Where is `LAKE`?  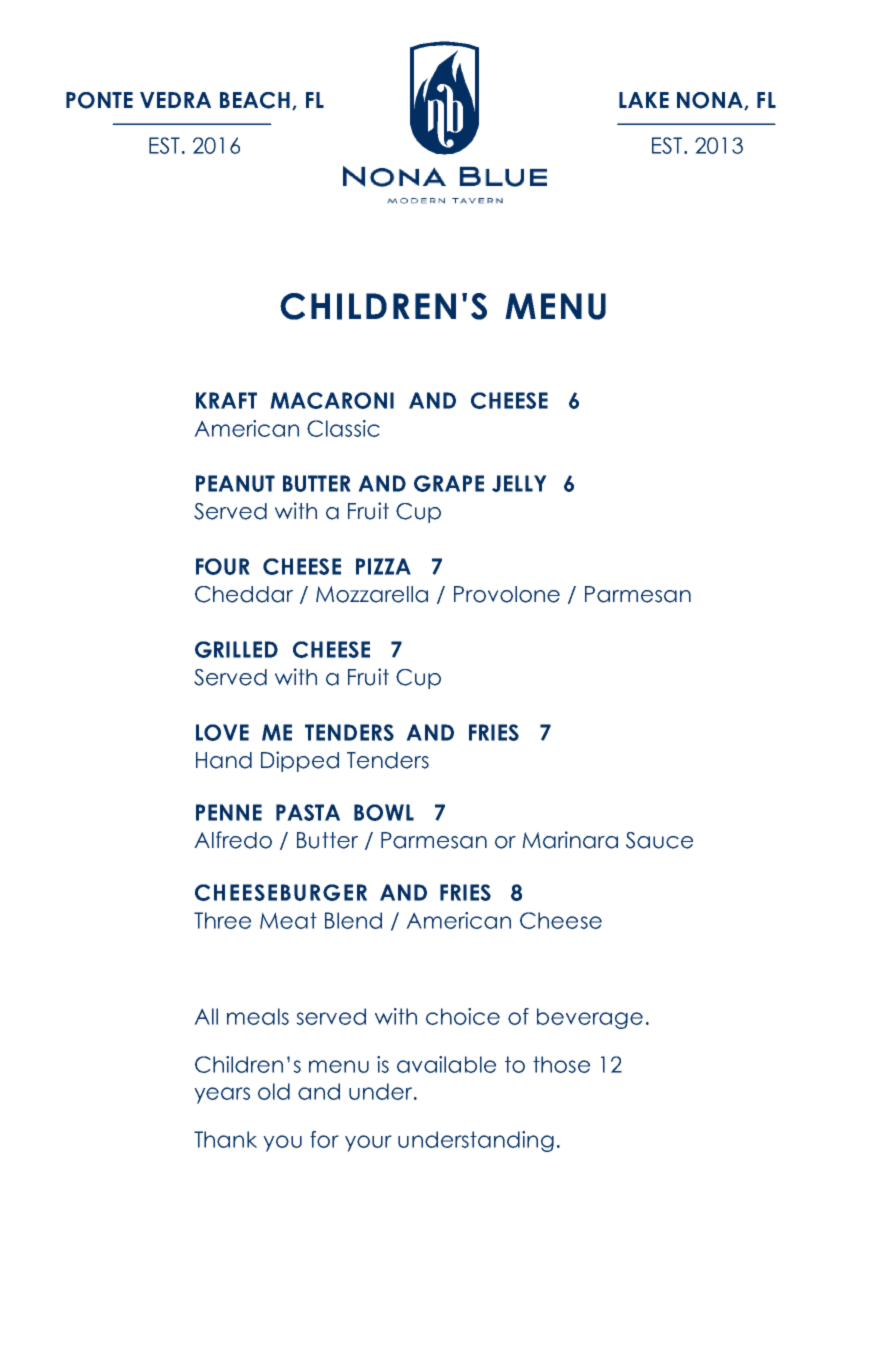 LAKE is located at coordinates (644, 100).
